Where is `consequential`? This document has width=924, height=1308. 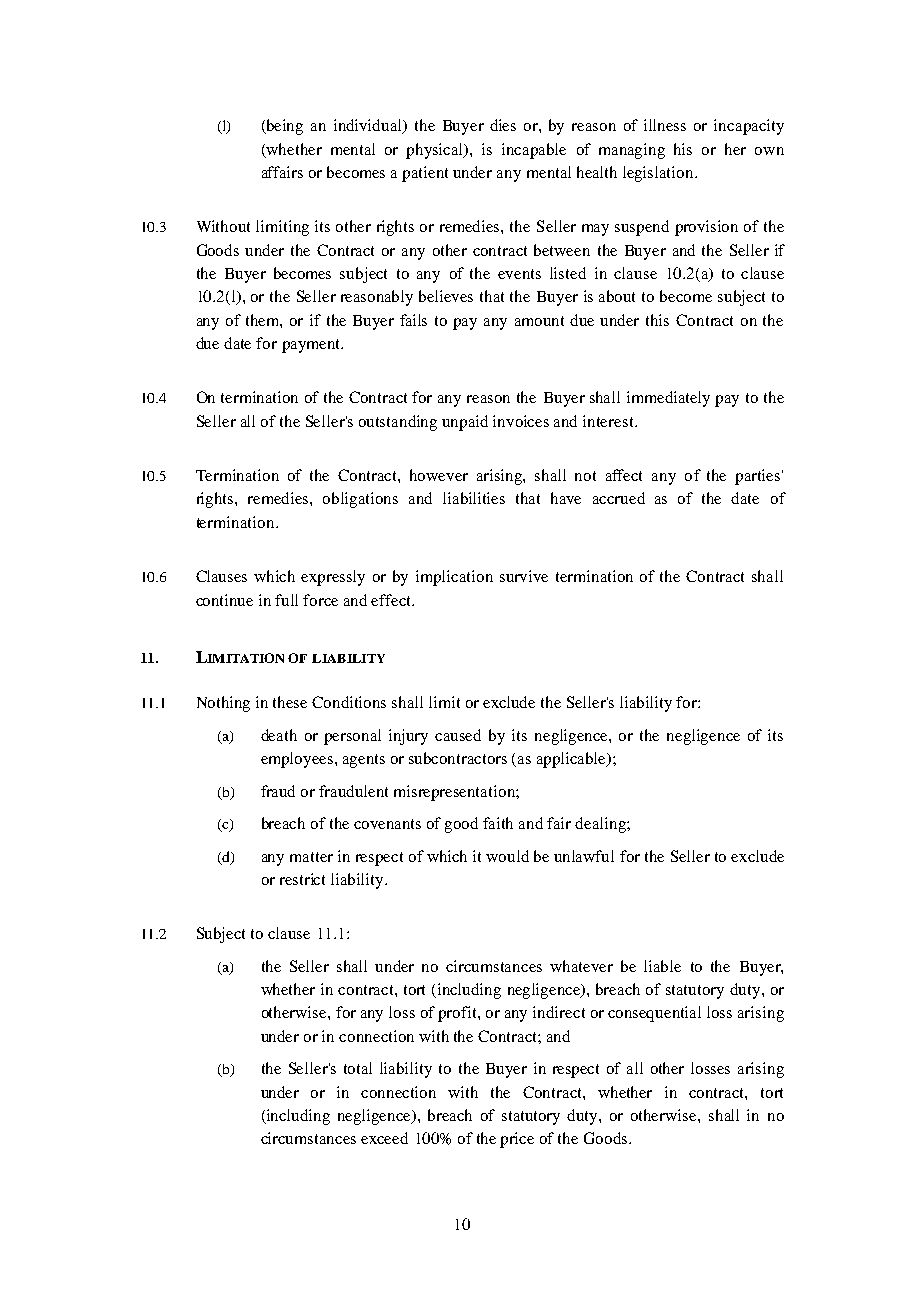 consequential is located at coordinates (654, 1014).
